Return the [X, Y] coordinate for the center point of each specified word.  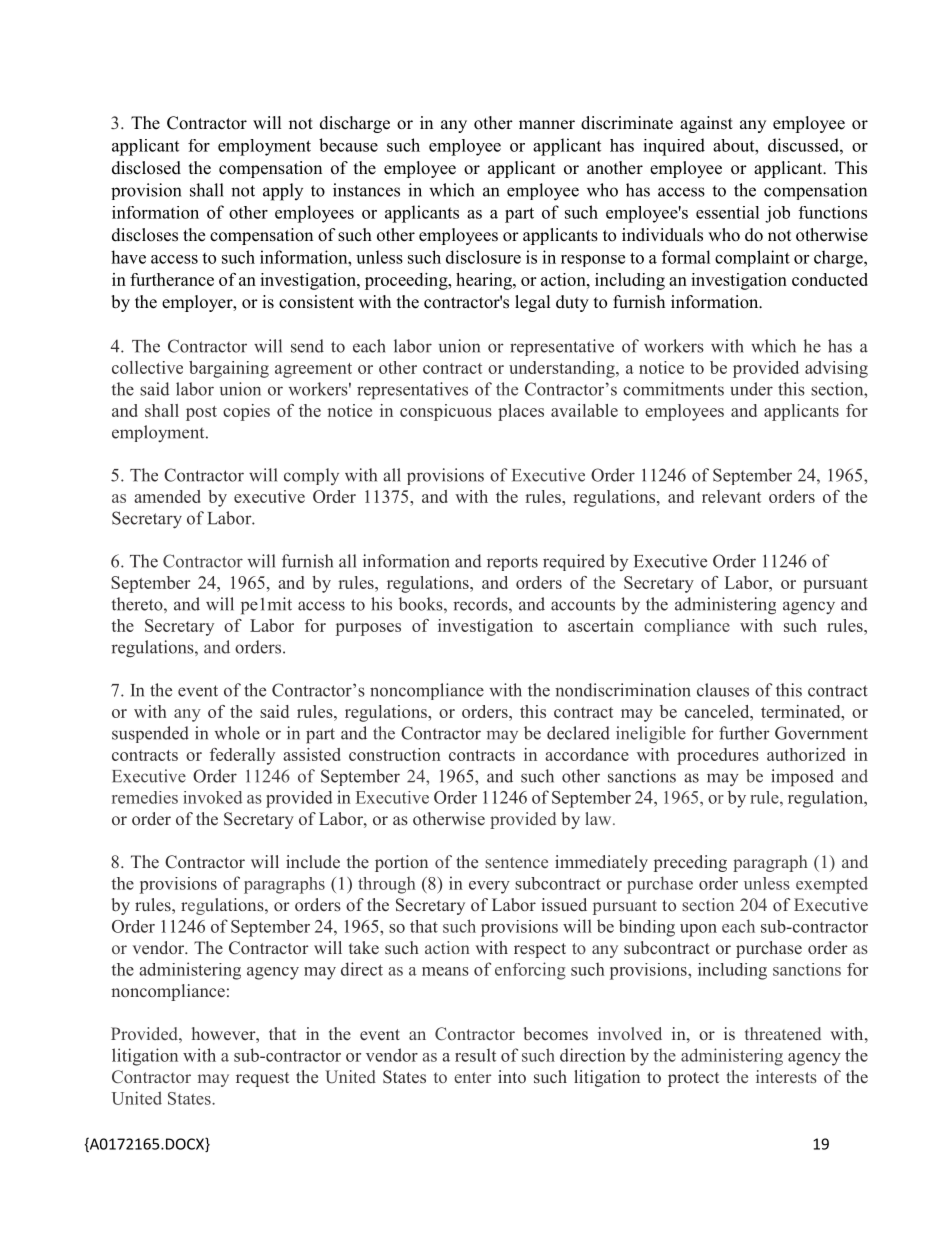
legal [533, 303]
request [262, 1079]
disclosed [146, 168]
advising [836, 369]
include [313, 861]
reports [512, 563]
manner [547, 125]
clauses [723, 690]
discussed [804, 145]
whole [237, 733]
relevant [731, 496]
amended [167, 496]
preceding [690, 863]
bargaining [229, 369]
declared [578, 733]
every [489, 887]
